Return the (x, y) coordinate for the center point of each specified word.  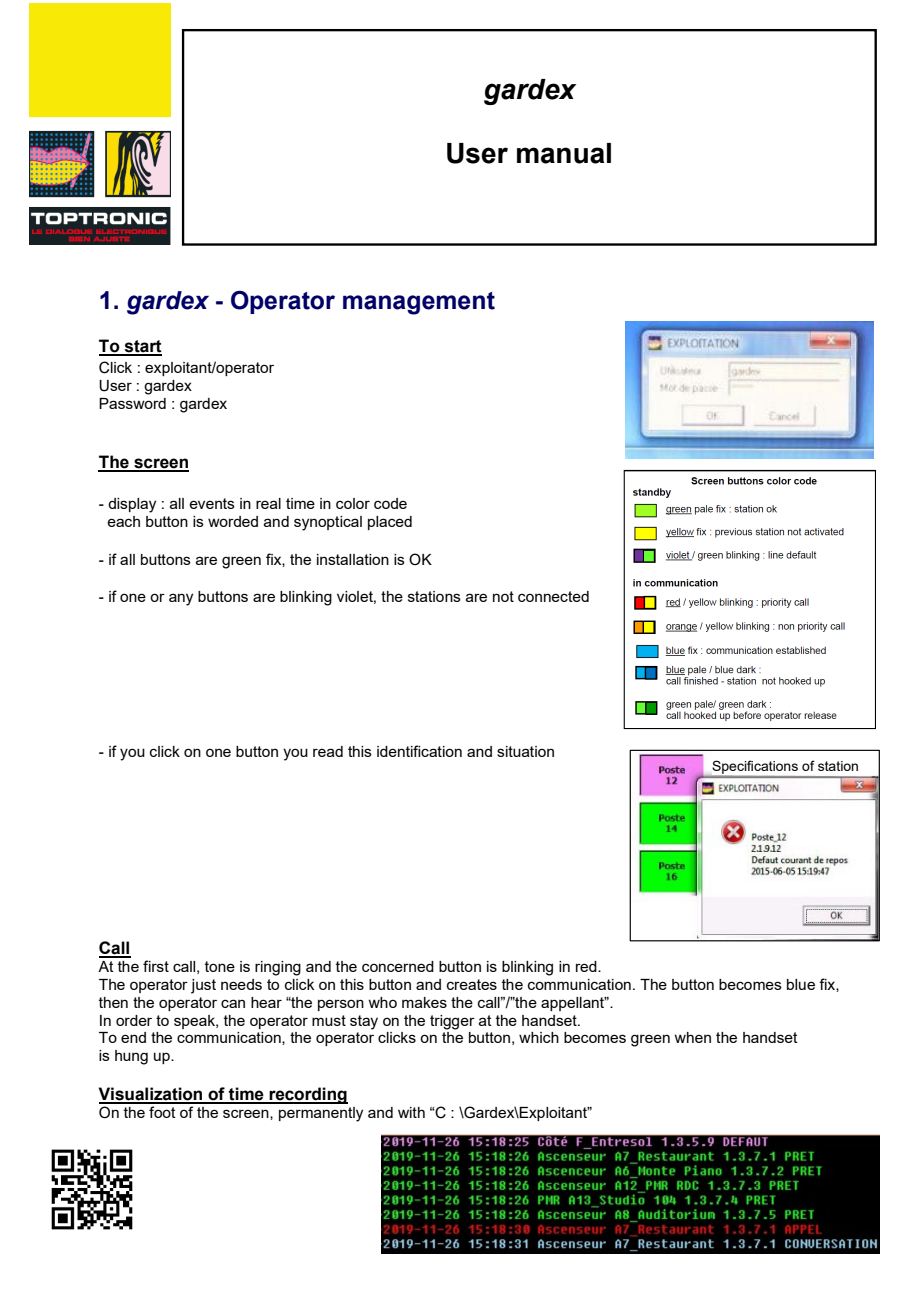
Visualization (152, 1095)
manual (564, 153)
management (419, 303)
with (411, 1112)
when (692, 1037)
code (390, 503)
